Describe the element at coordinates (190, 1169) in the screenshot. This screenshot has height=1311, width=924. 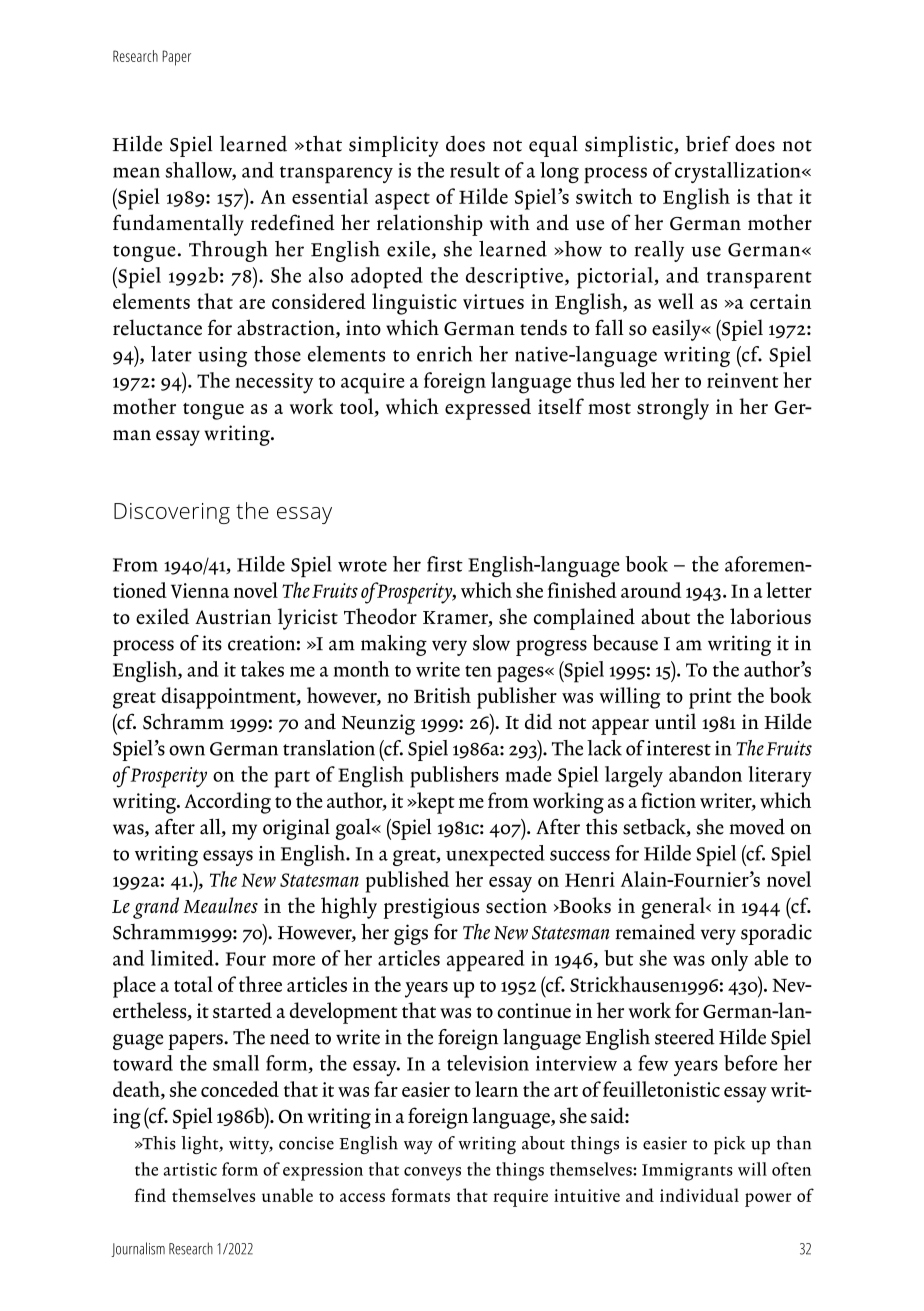
I see `artistic` at that location.
